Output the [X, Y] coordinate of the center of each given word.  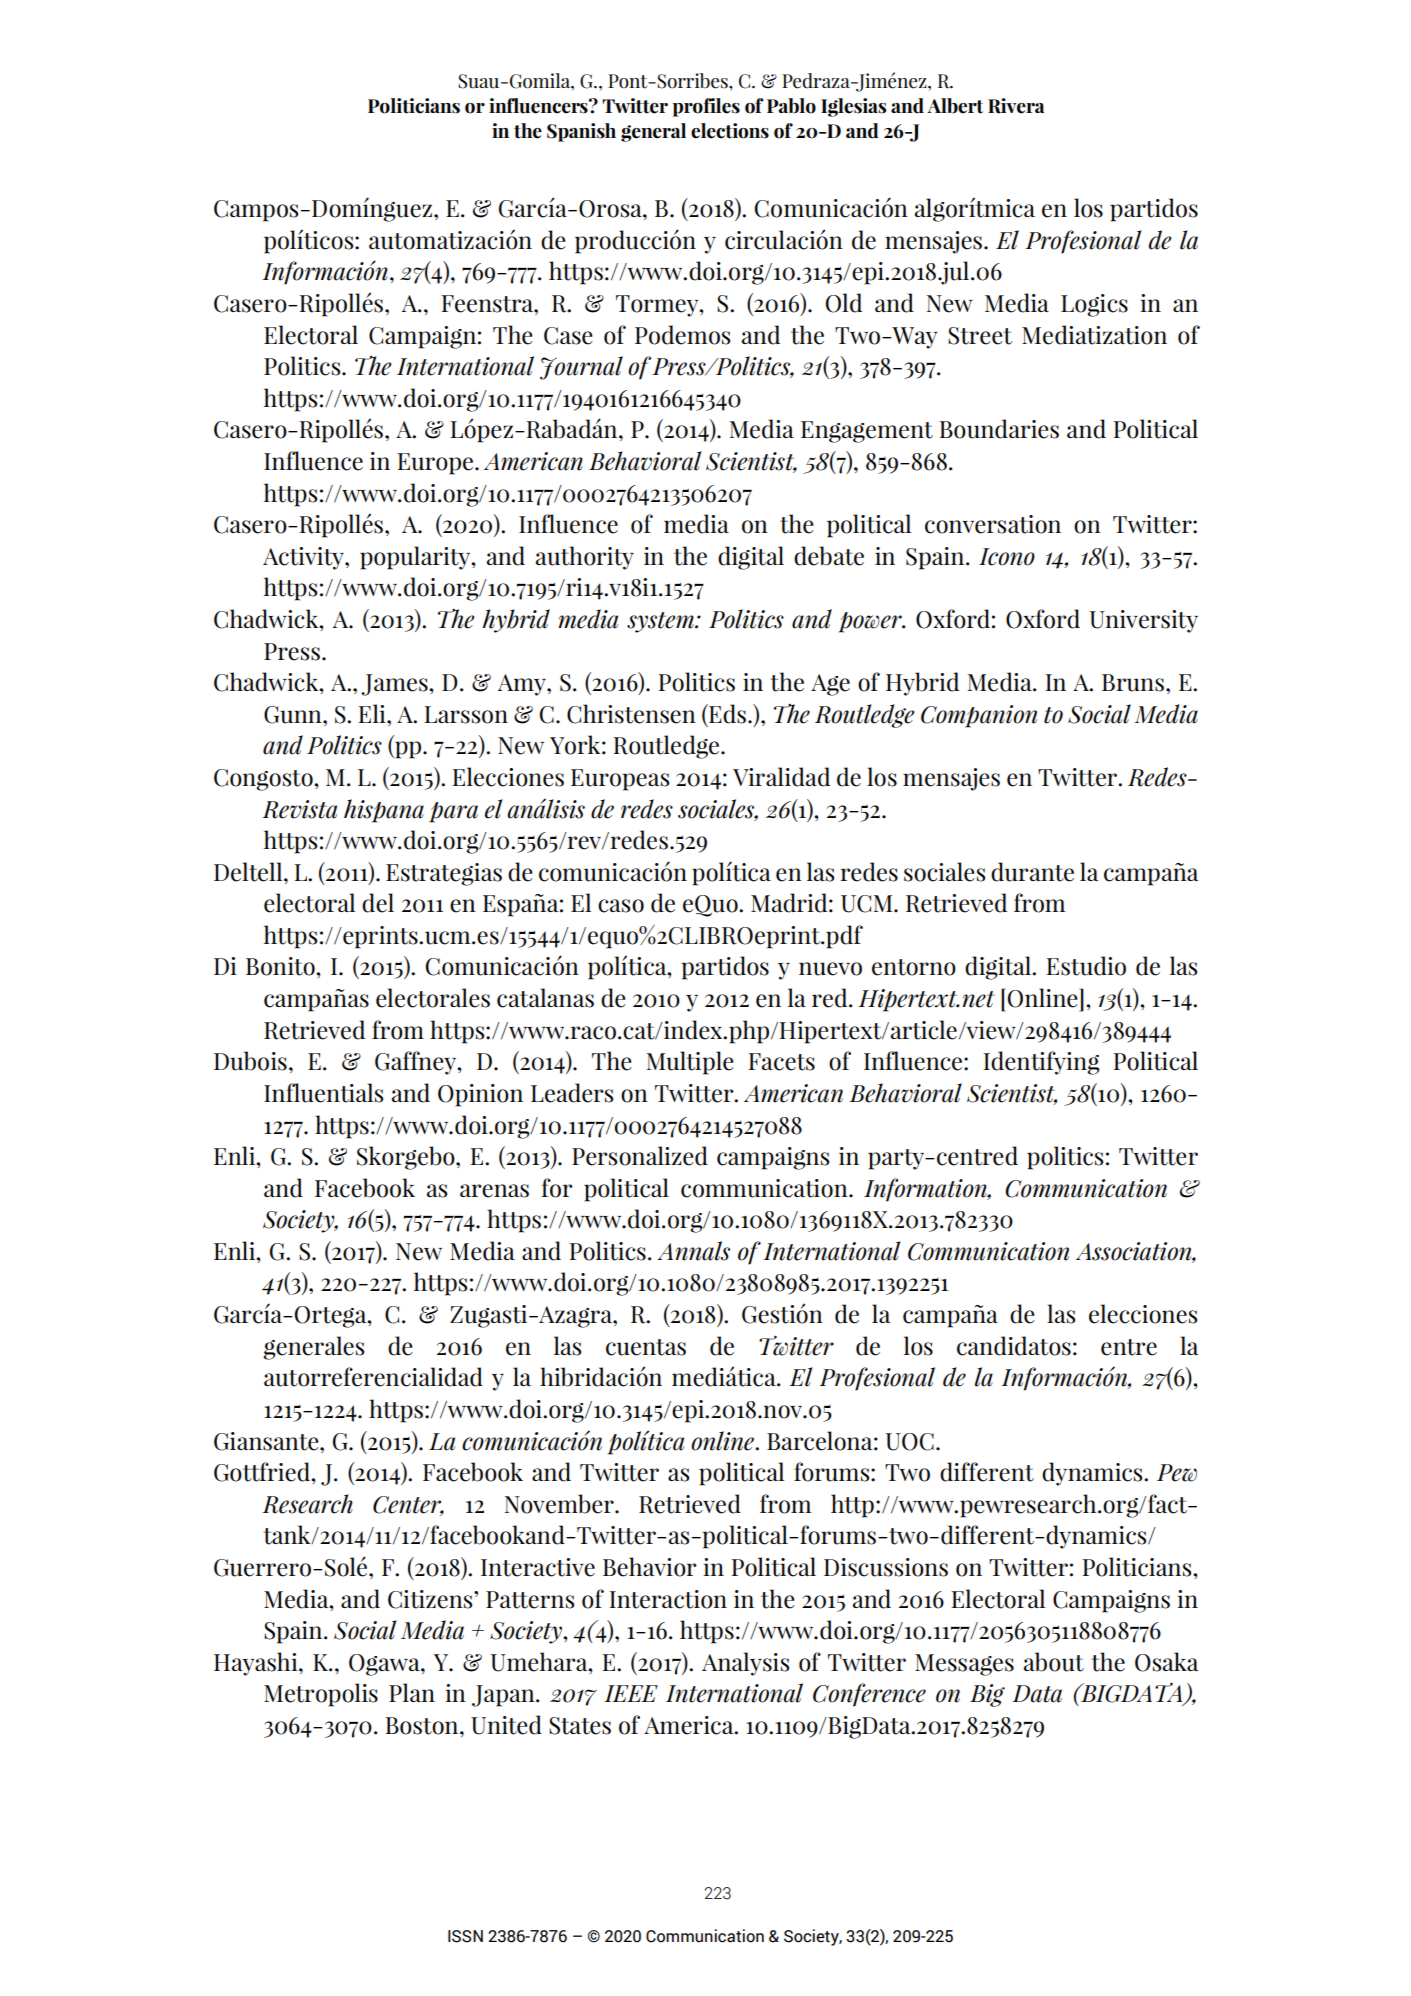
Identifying [1041, 1063]
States [580, 1726]
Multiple [689, 1063]
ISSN [465, 1936]
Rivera [1016, 106]
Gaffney [417, 1063]
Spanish [581, 132]
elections [730, 131]
